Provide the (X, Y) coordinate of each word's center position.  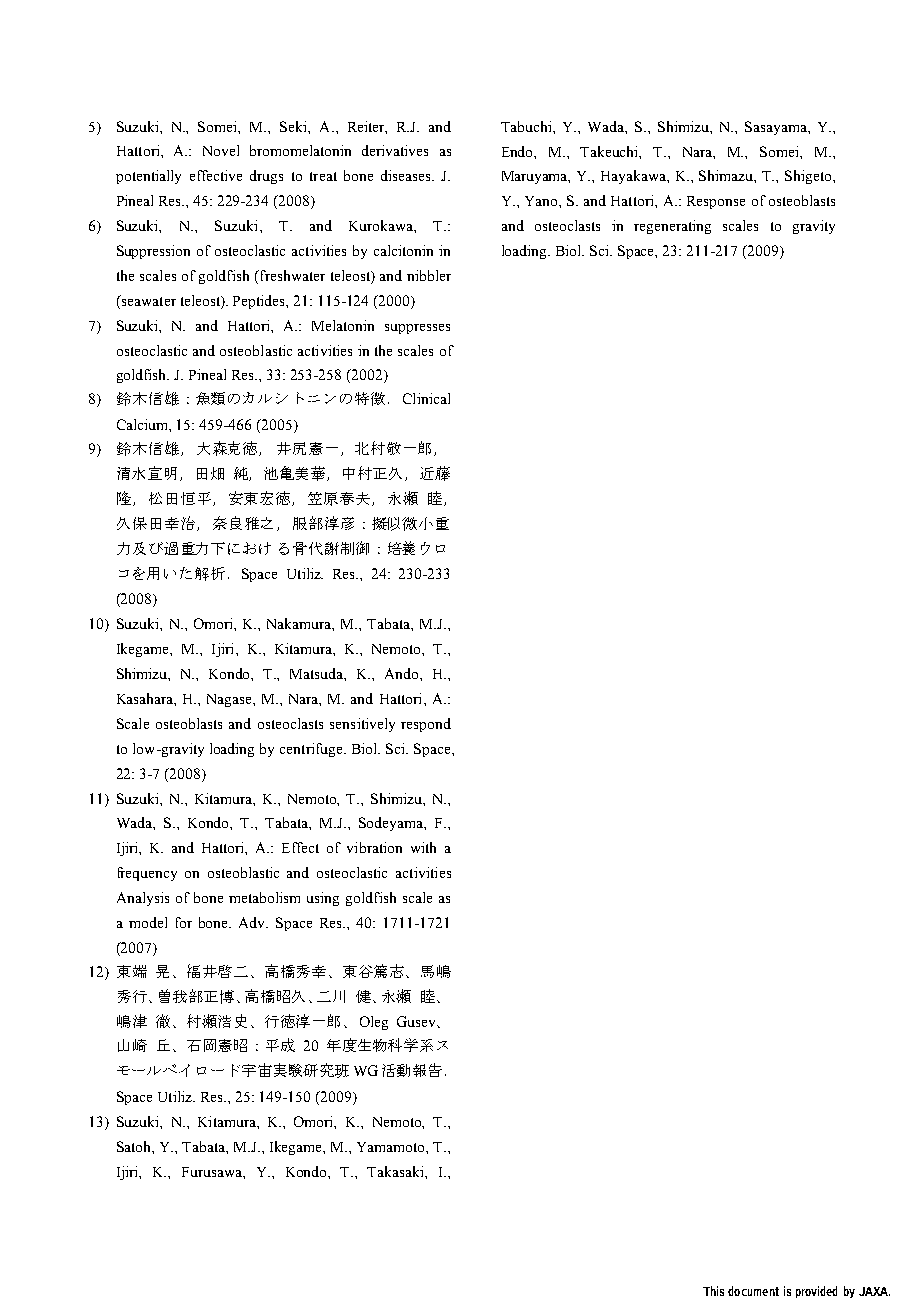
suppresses (417, 329)
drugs (266, 177)
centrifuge (312, 750)
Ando (403, 673)
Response (716, 202)
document (753, 1291)
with (423, 847)
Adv (253, 922)
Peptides (260, 302)
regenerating (672, 227)
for (184, 922)
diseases (407, 175)
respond (426, 725)
